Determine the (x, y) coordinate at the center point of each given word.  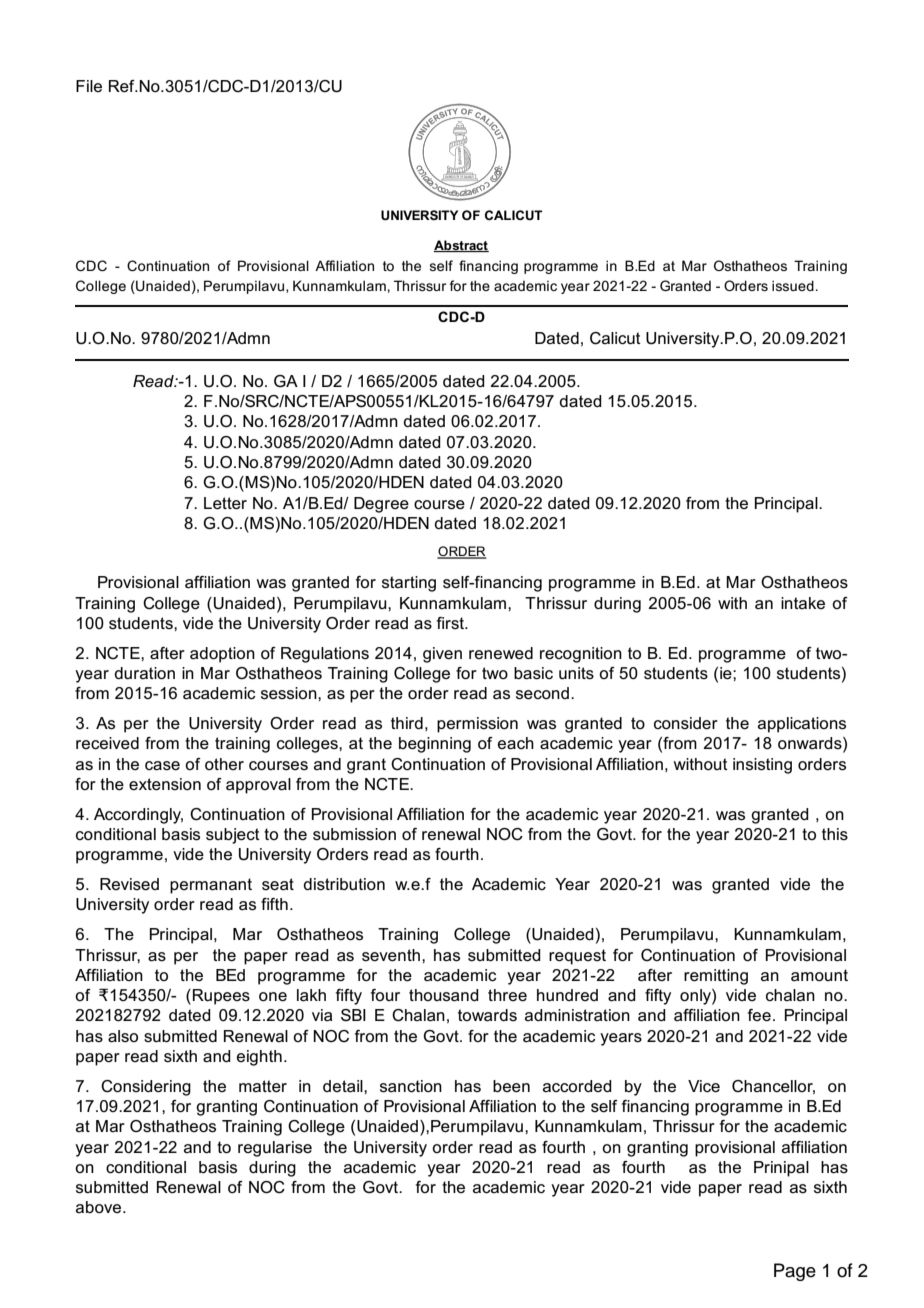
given (442, 655)
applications (802, 725)
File (89, 86)
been (511, 1086)
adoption (222, 655)
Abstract (461, 246)
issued (793, 285)
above (100, 1207)
